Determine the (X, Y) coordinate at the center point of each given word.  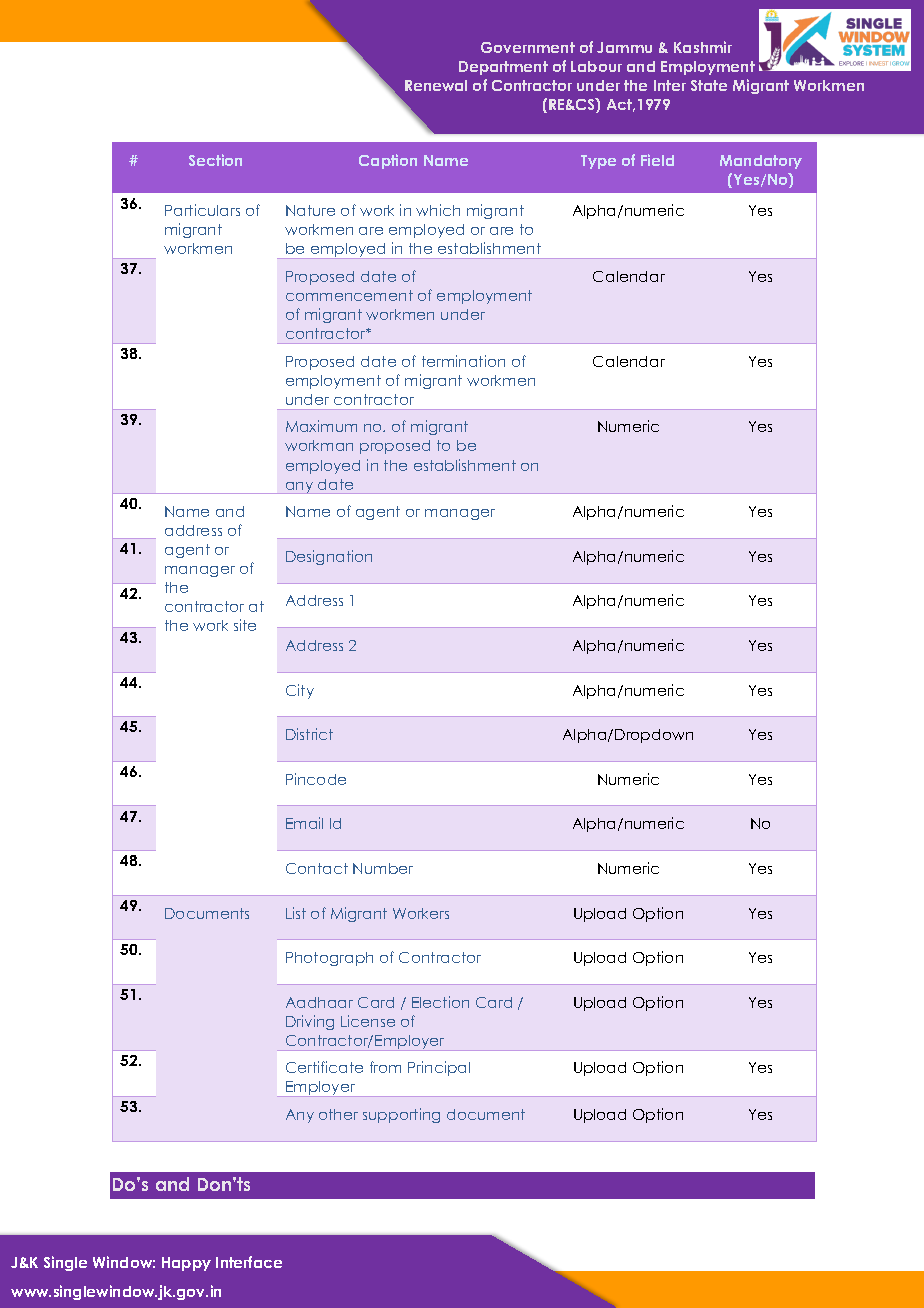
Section (215, 160)
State (709, 85)
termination (463, 361)
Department (503, 68)
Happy (186, 1264)
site (245, 625)
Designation (329, 557)
